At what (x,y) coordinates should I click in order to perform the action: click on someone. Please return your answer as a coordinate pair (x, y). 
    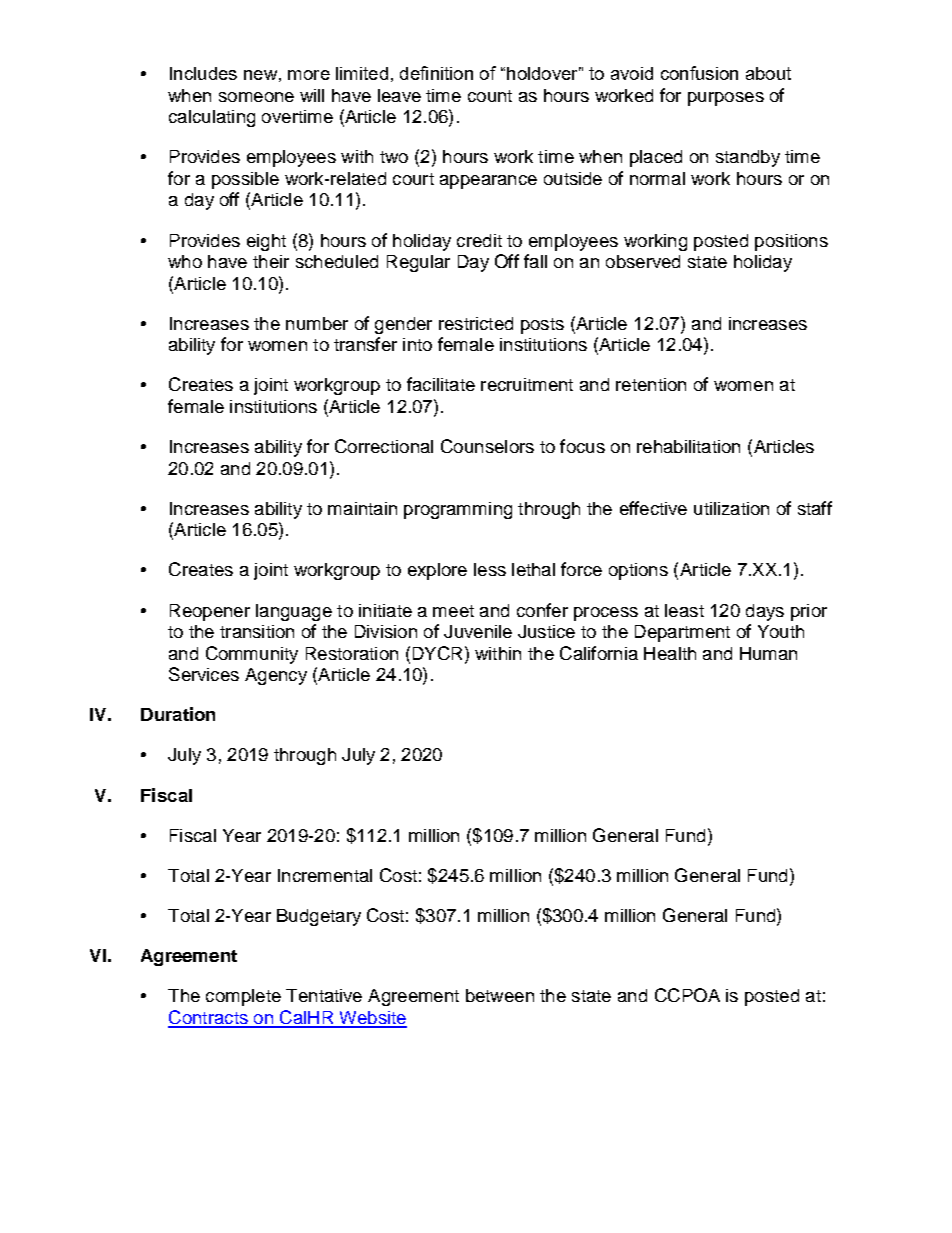
    Looking at the image, I should click on (256, 97).
